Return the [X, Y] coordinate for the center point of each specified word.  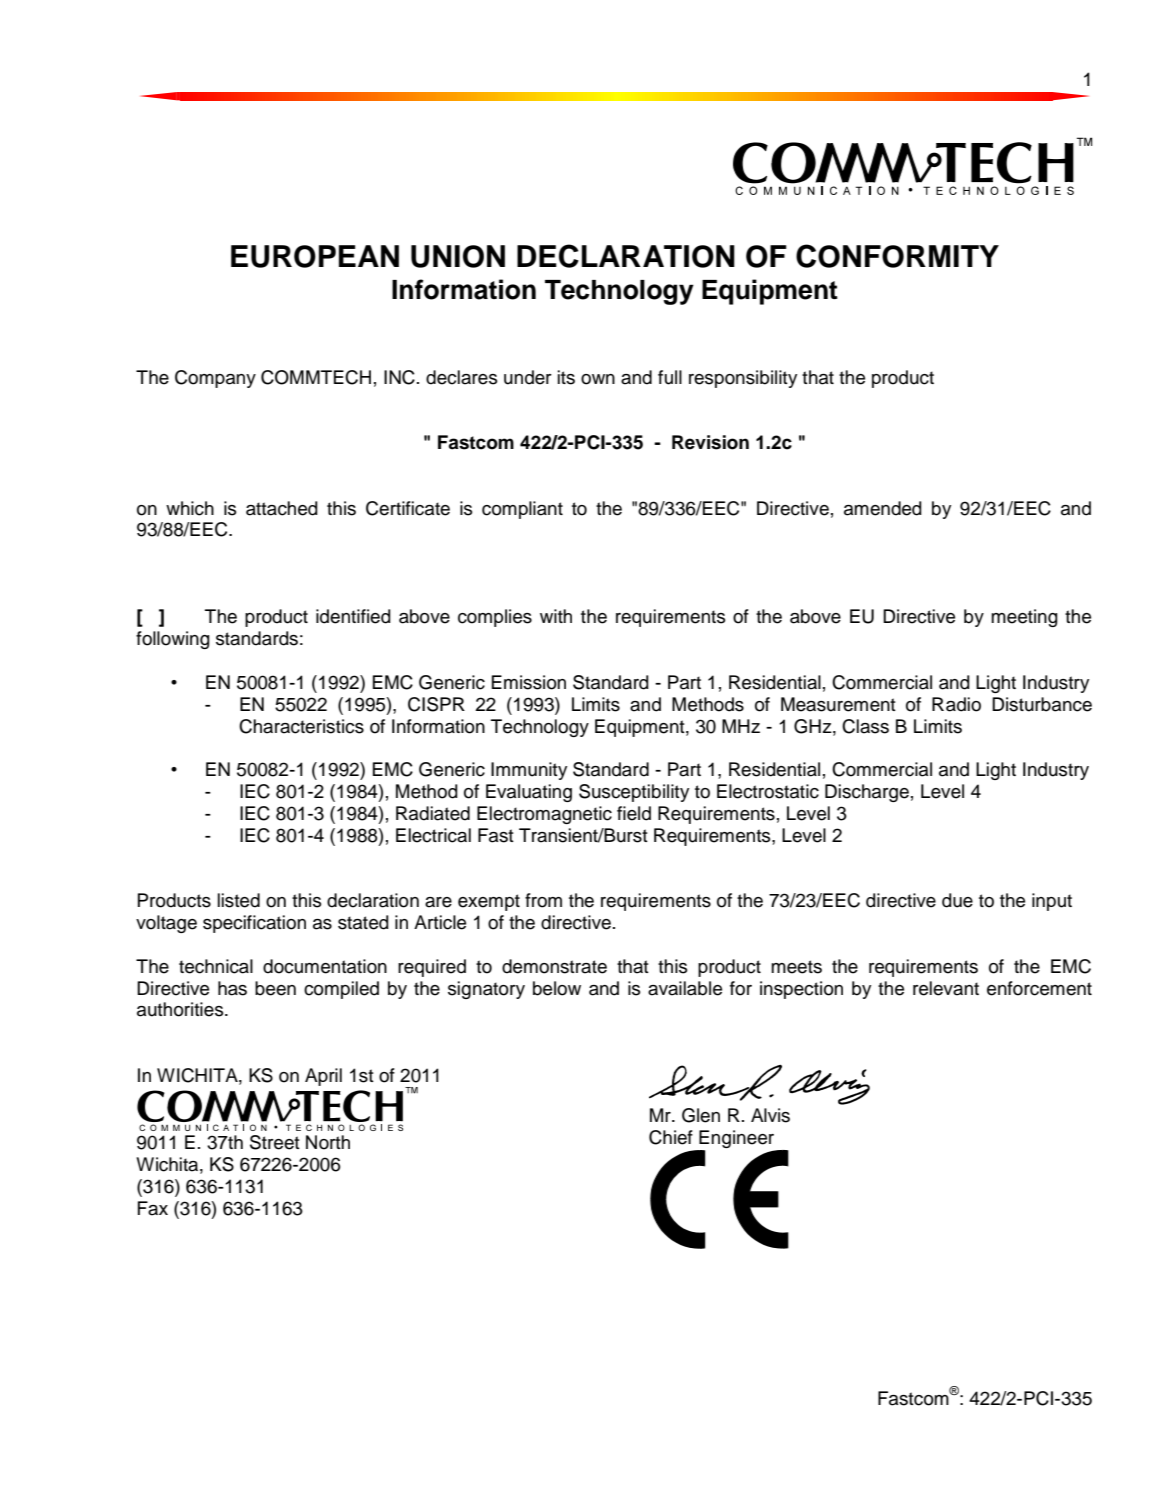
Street [275, 1142]
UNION [458, 256]
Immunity [529, 771]
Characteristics [301, 726]
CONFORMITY [897, 256]
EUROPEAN [315, 256]
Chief [671, 1137]
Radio [956, 704]
